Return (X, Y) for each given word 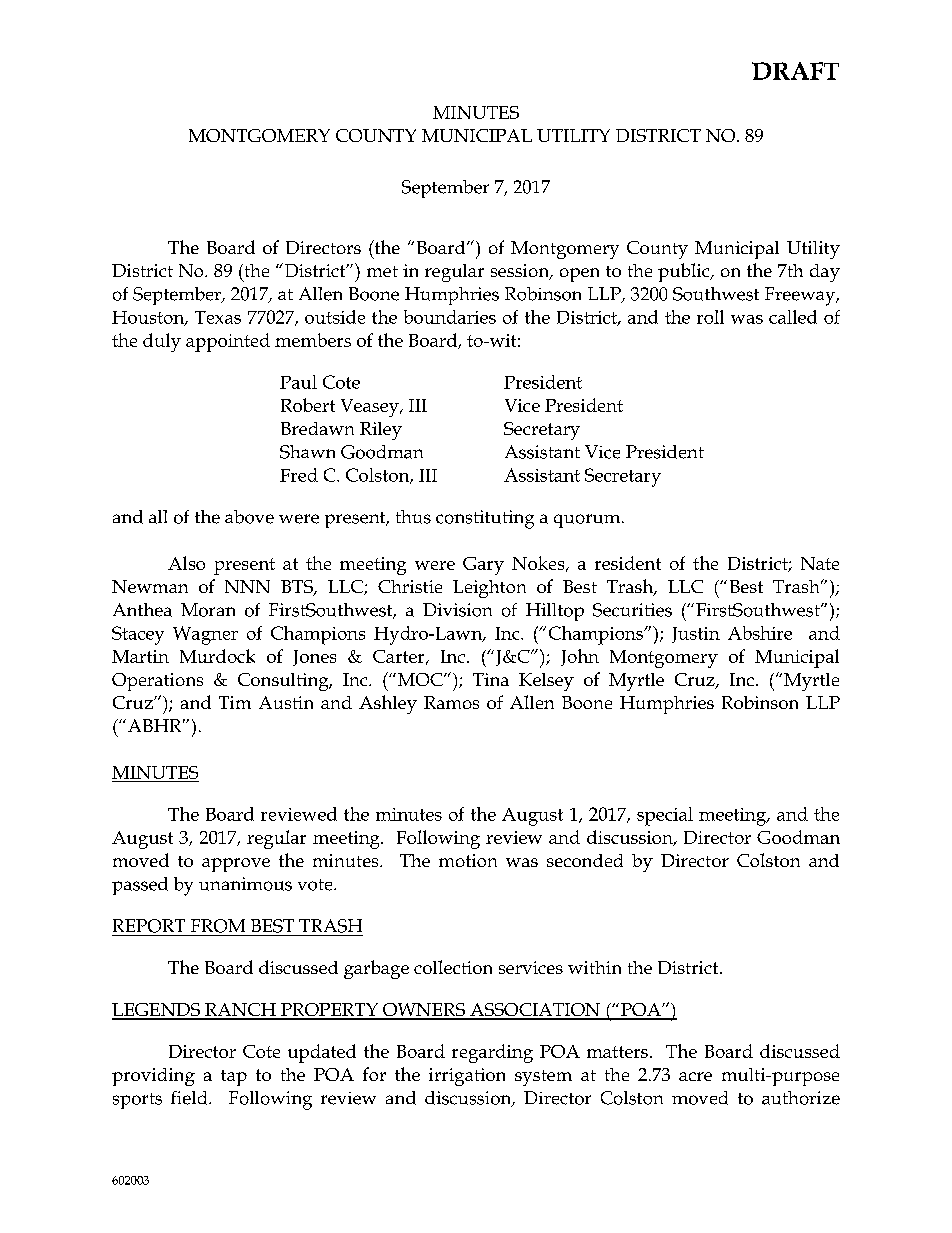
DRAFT (795, 71)
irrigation (467, 1077)
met (382, 271)
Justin (696, 635)
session (521, 272)
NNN (247, 586)
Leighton (489, 589)
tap (234, 1078)
